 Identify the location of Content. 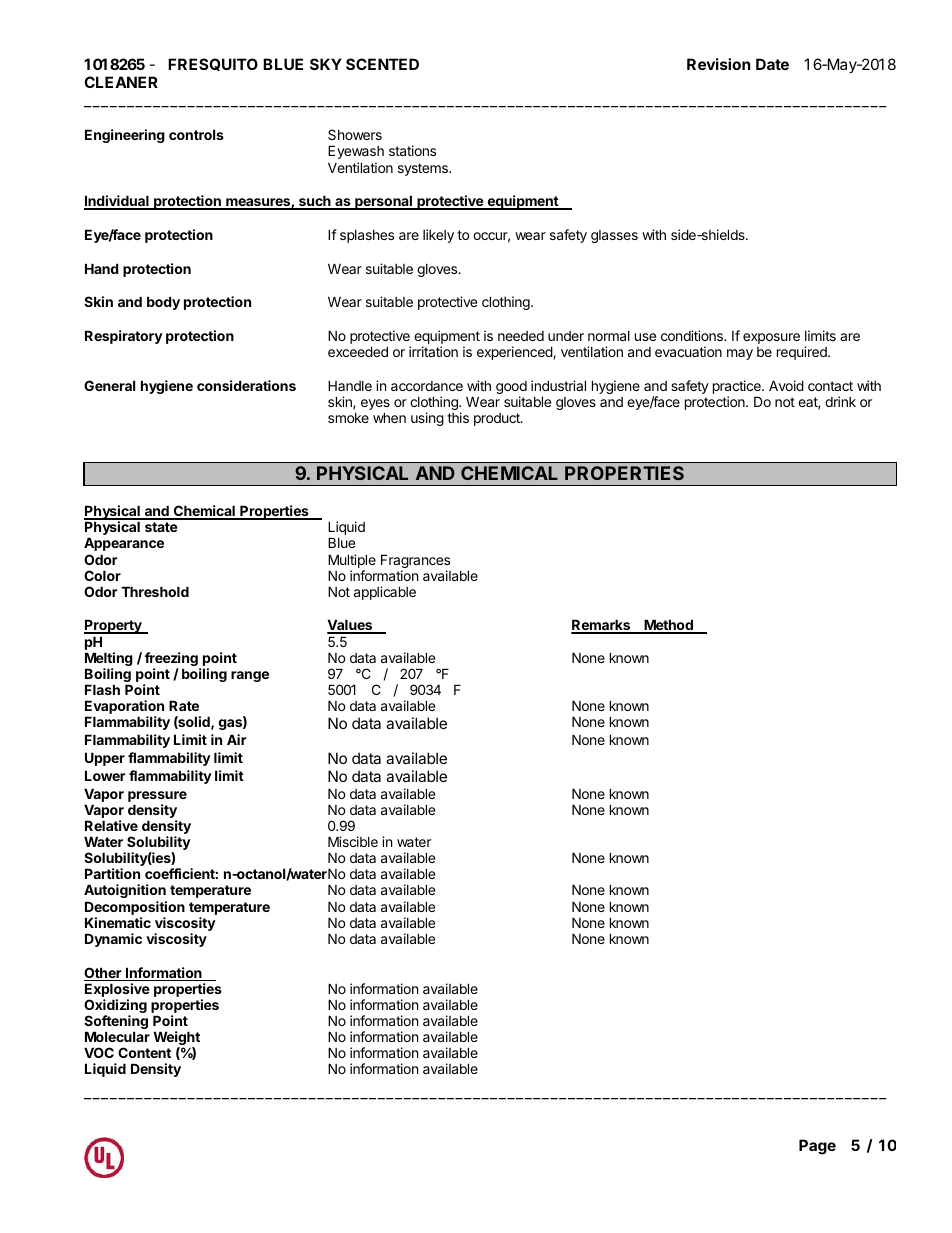
(144, 1052).
